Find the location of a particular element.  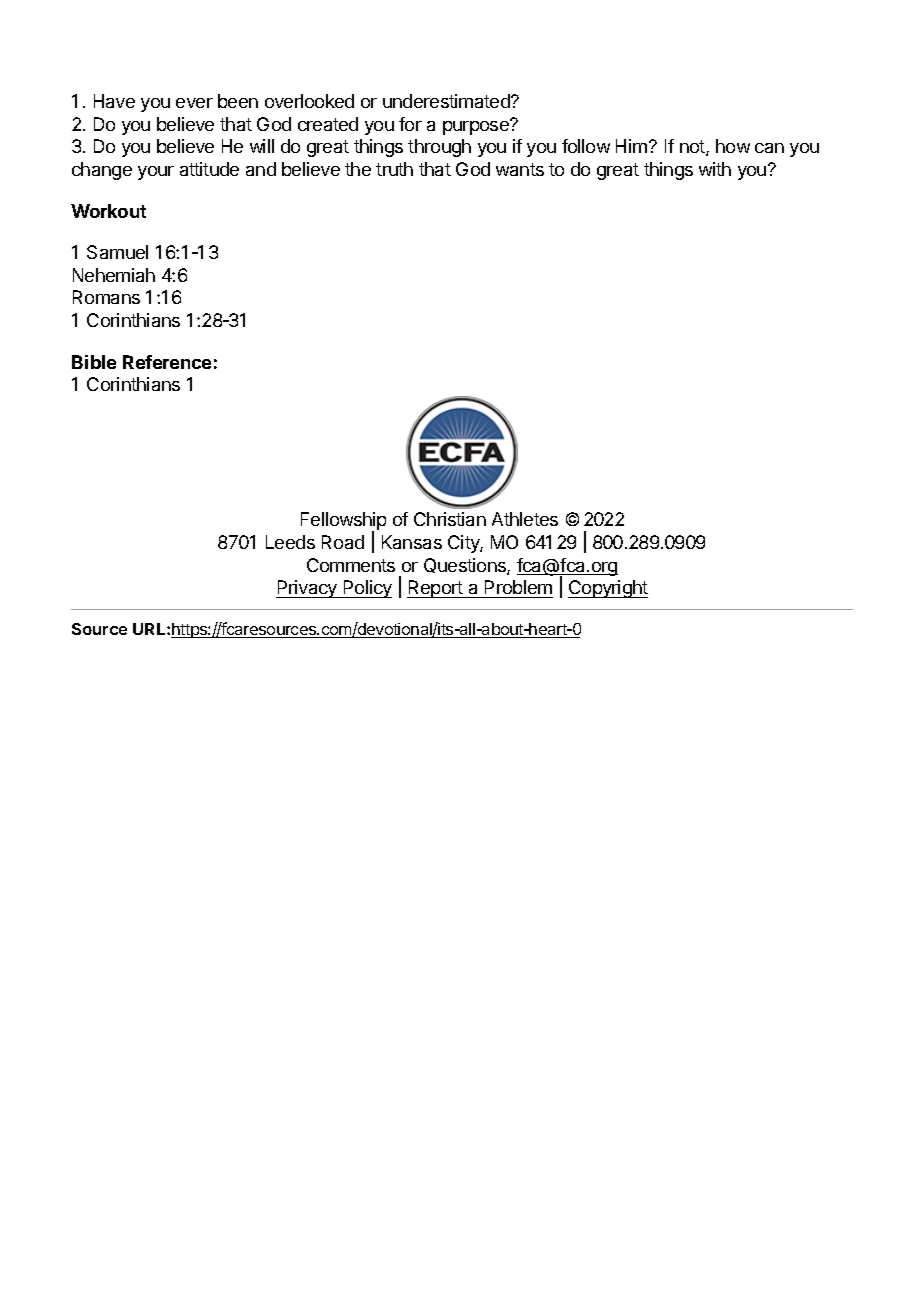

Privacy is located at coordinates (307, 589).
